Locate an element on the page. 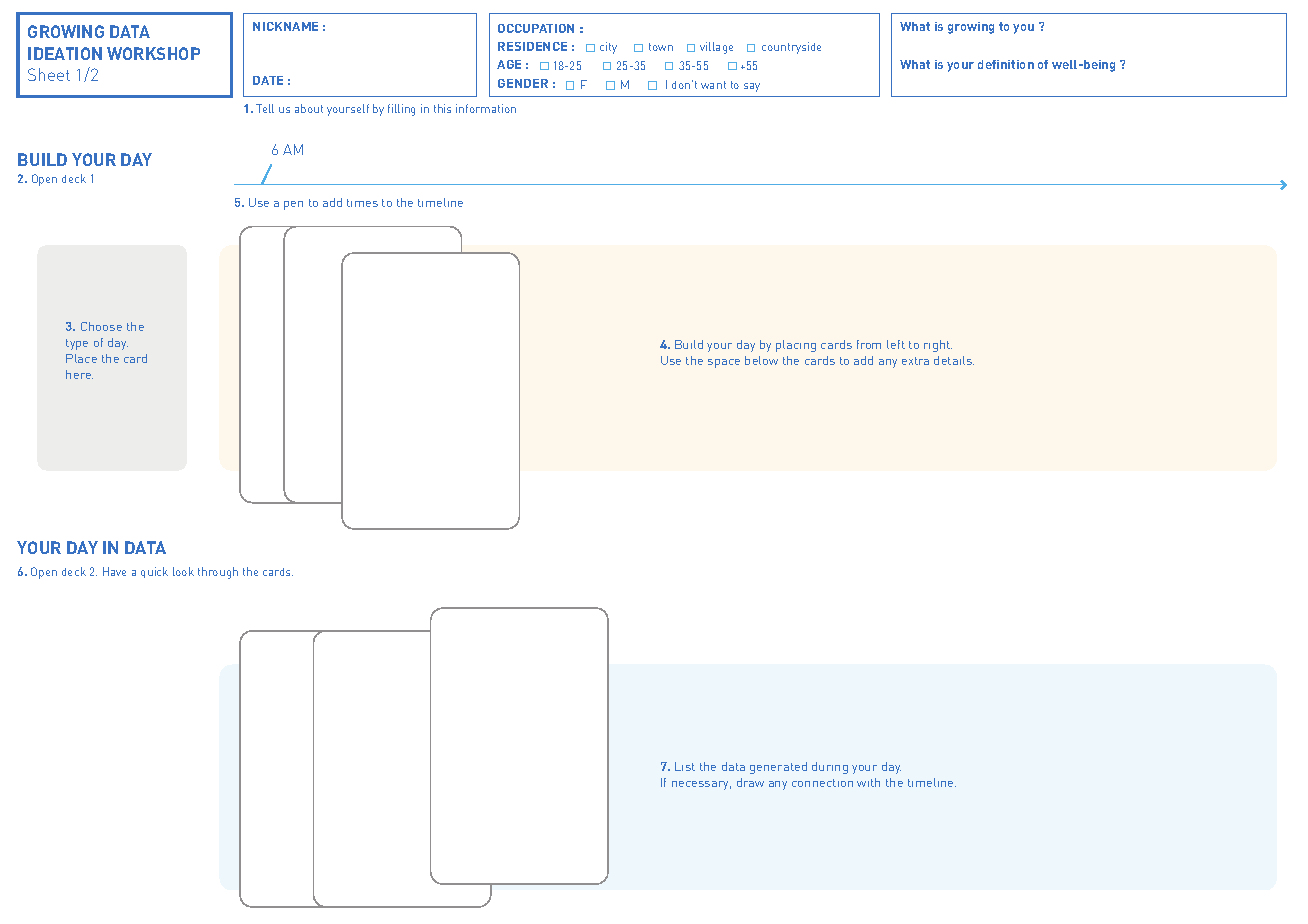 The height and width of the document is (924, 1308). RESIDENCE is located at coordinates (532, 46).
